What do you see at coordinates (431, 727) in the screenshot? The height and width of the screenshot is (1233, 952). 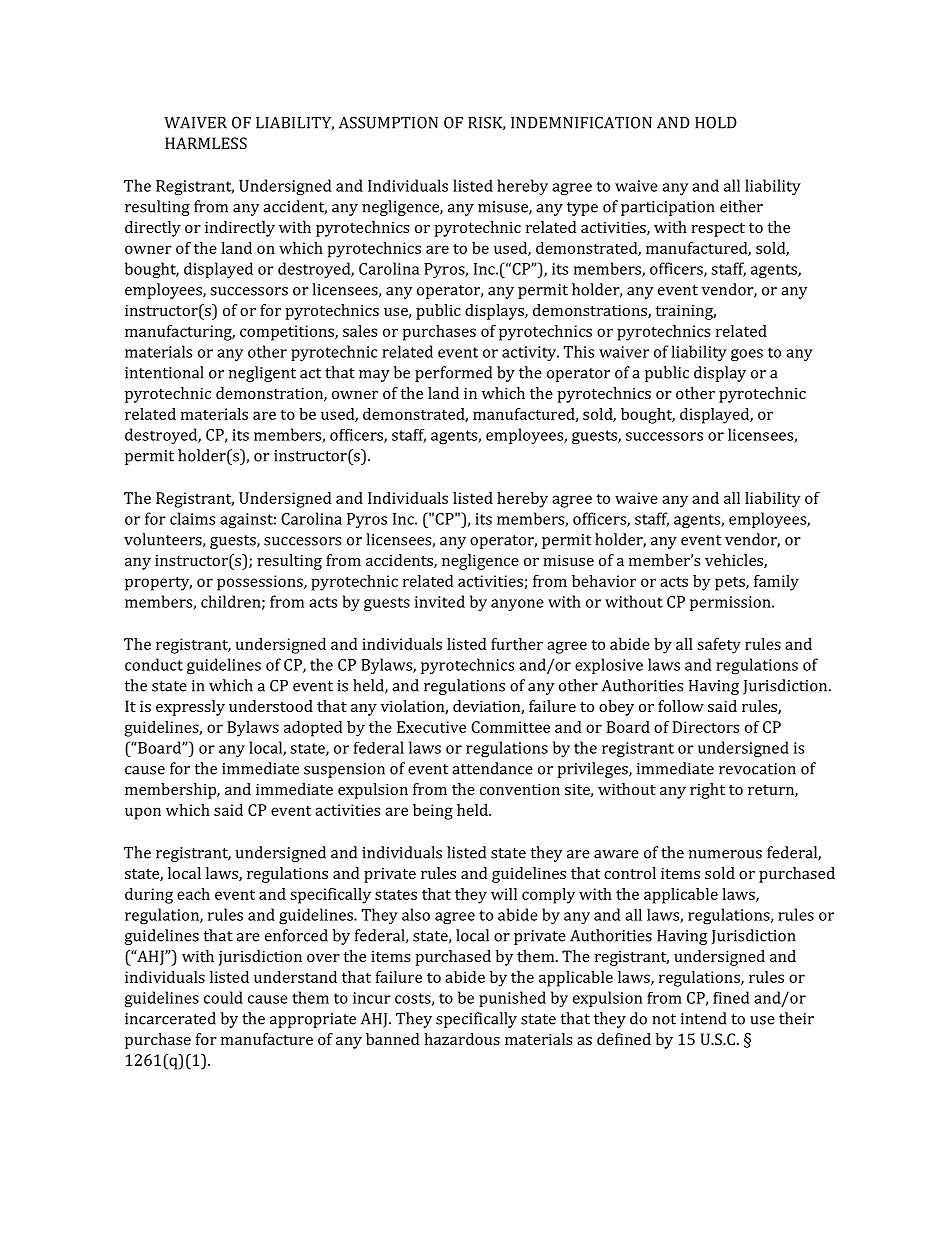 I see `Executive` at bounding box center [431, 727].
